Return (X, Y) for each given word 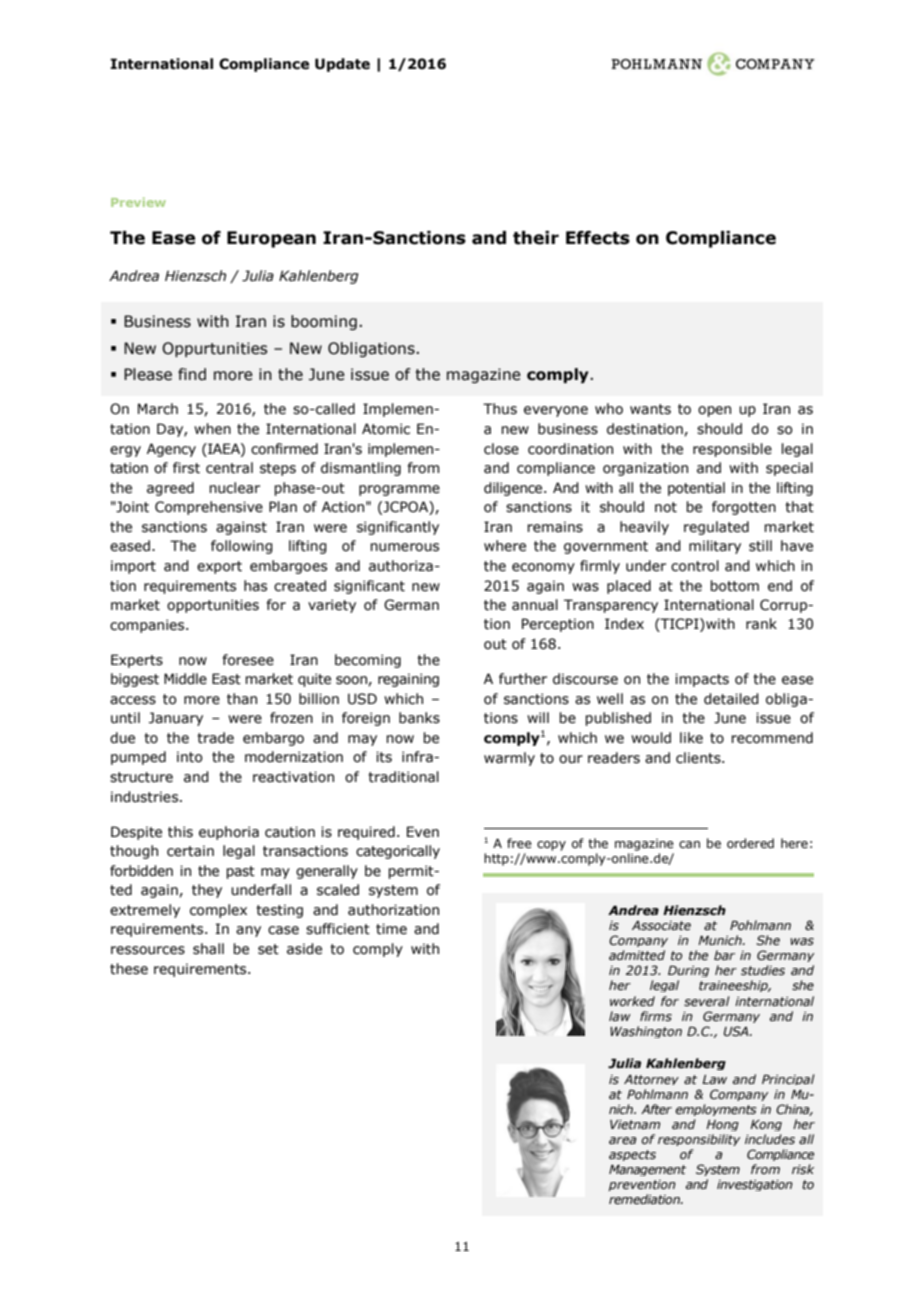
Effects (598, 238)
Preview (138, 202)
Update (342, 65)
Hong (722, 1125)
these (129, 969)
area (623, 1140)
